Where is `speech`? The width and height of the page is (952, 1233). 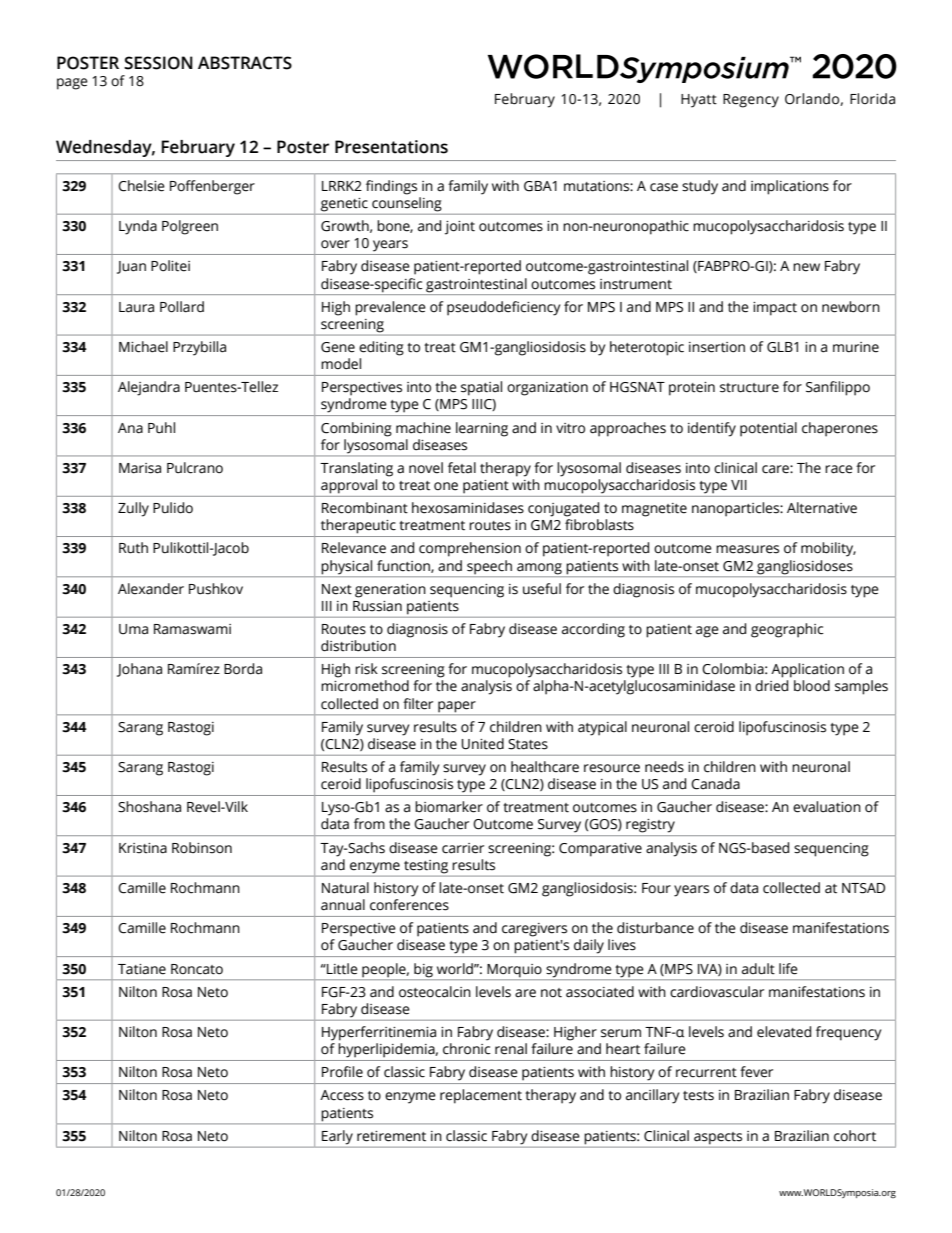
speech is located at coordinates (489, 567).
